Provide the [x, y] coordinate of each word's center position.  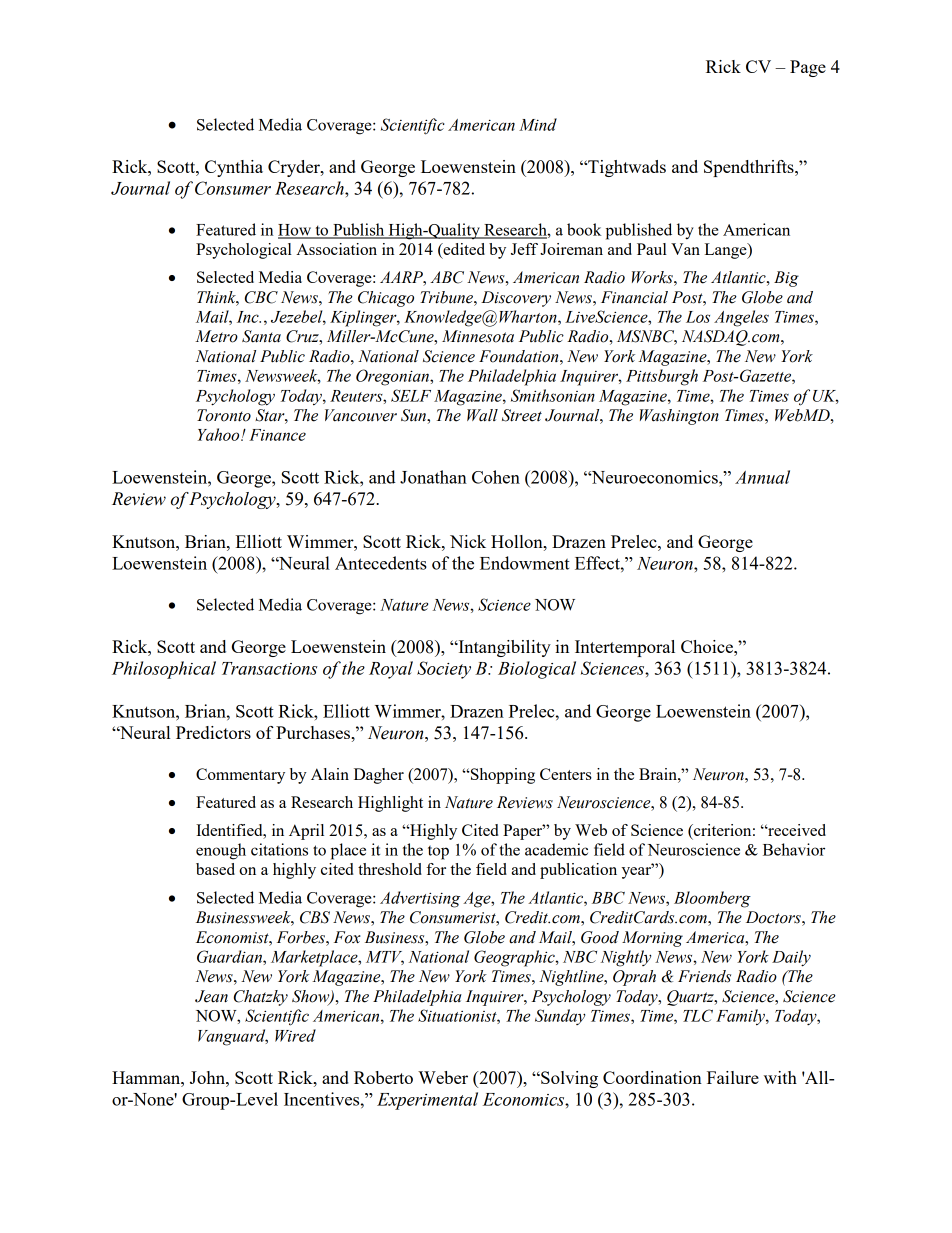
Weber [443, 1077]
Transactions [269, 668]
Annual [762, 477]
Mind [538, 124]
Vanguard [233, 1037]
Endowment [525, 563]
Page [808, 68]
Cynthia [234, 168]
